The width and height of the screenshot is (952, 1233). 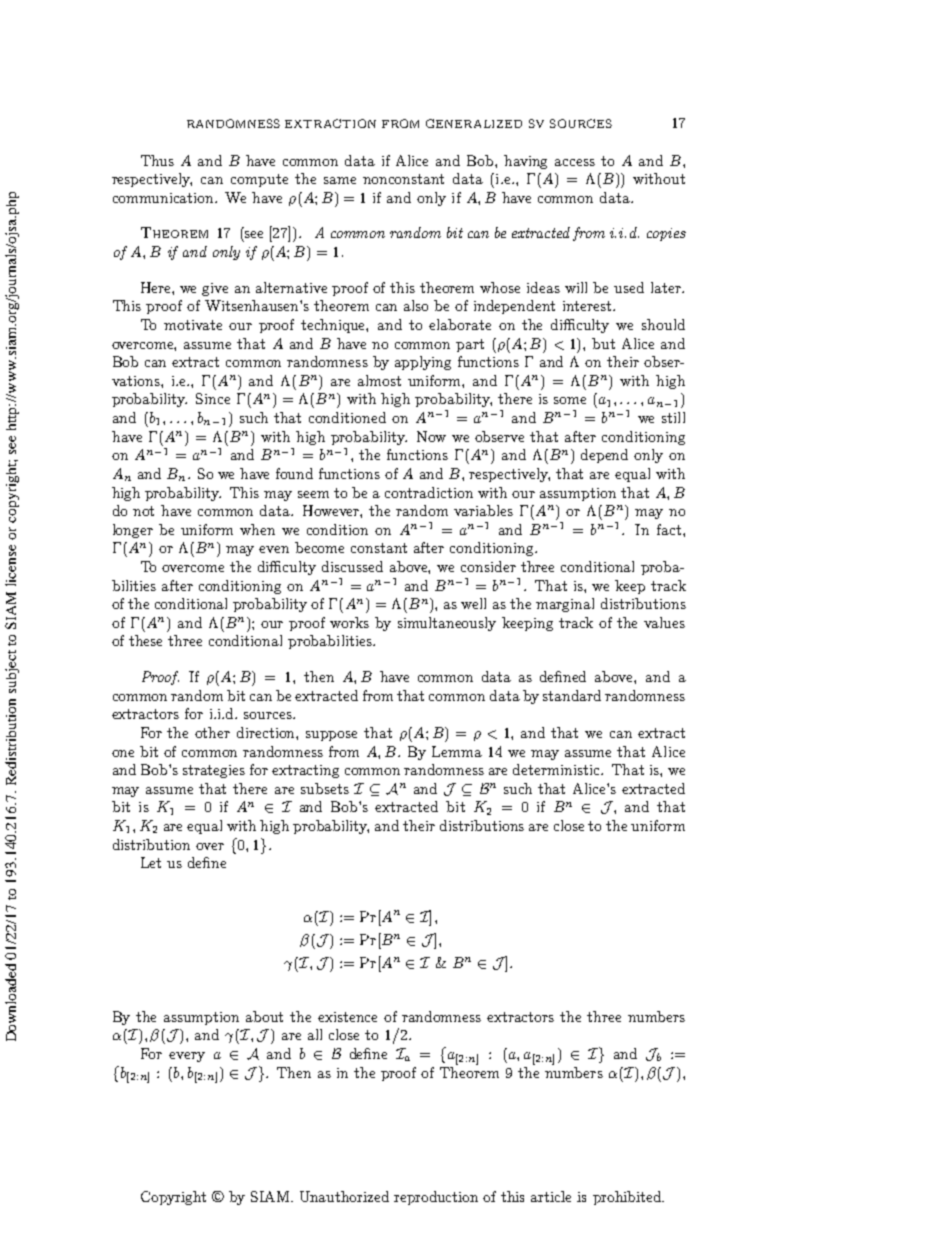 What do you see at coordinates (447, 624) in the screenshot?
I see `simultaneously` at bounding box center [447, 624].
